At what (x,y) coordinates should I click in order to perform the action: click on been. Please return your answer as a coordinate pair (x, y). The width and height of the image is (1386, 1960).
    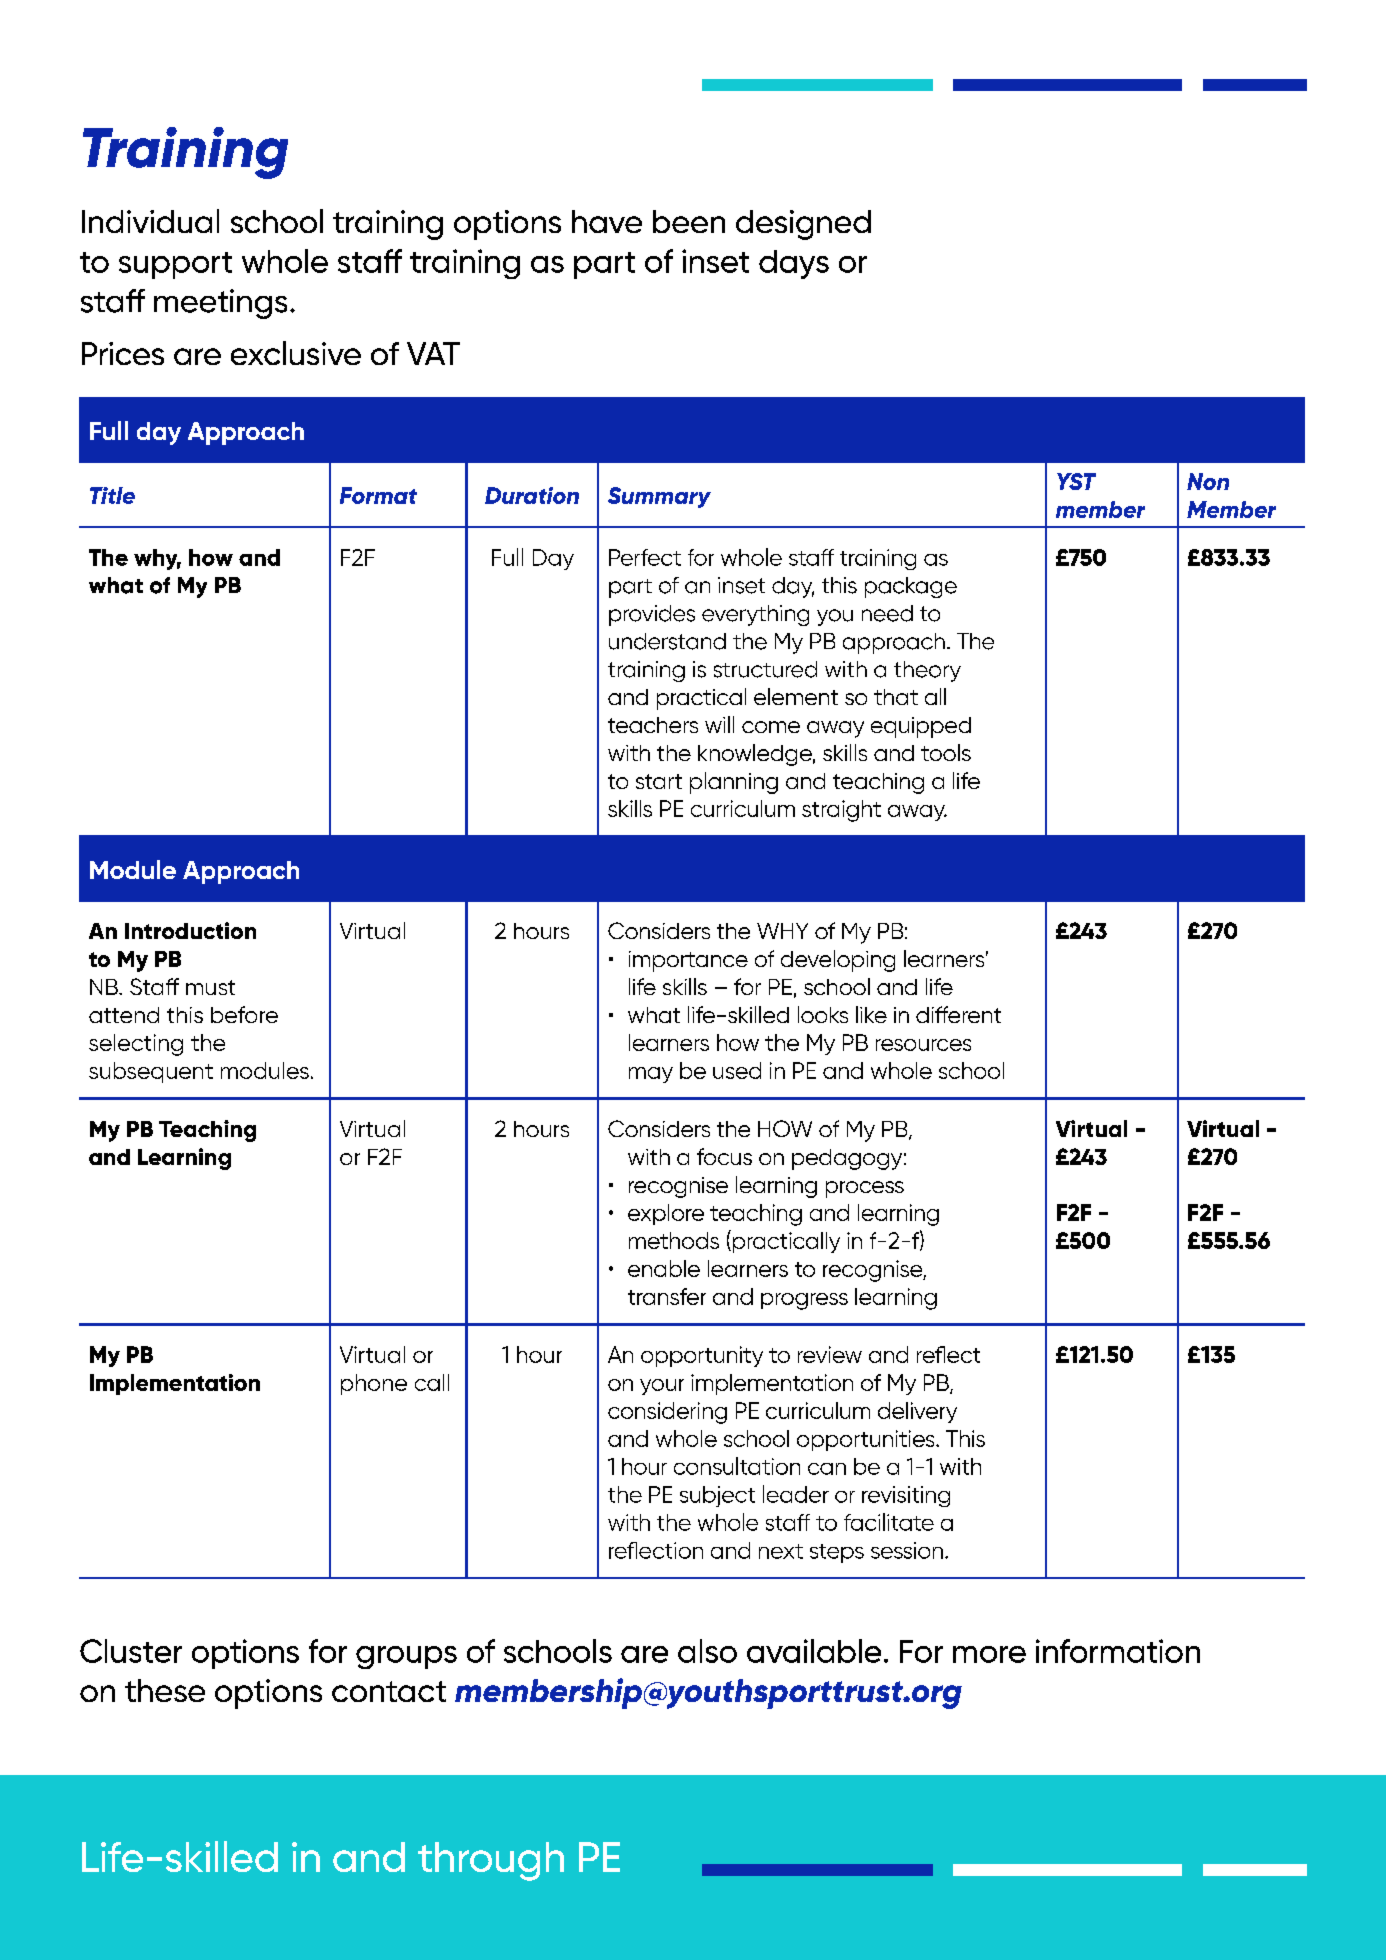
    Looking at the image, I should click on (689, 221).
